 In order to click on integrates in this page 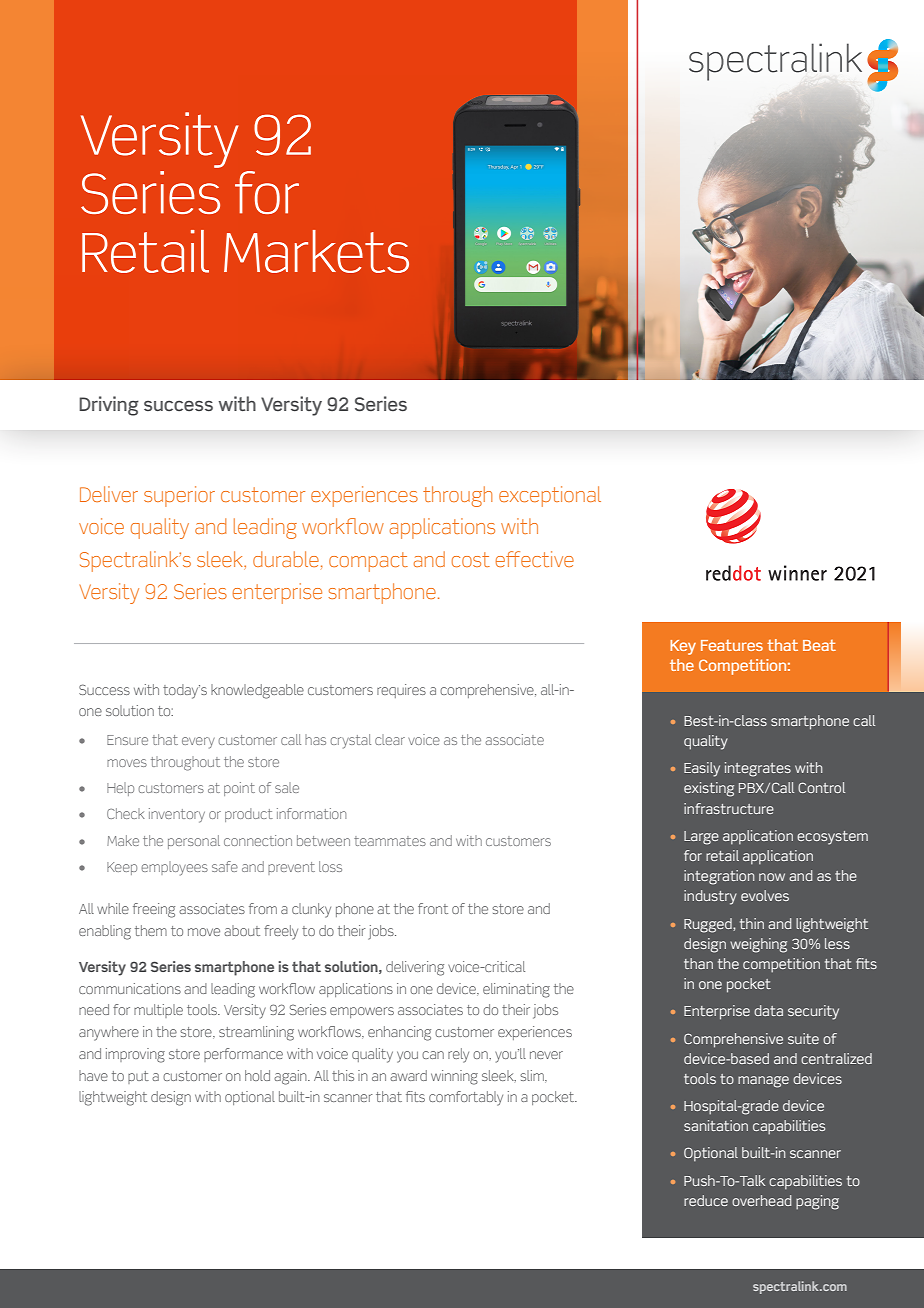, I will do `click(758, 769)`.
